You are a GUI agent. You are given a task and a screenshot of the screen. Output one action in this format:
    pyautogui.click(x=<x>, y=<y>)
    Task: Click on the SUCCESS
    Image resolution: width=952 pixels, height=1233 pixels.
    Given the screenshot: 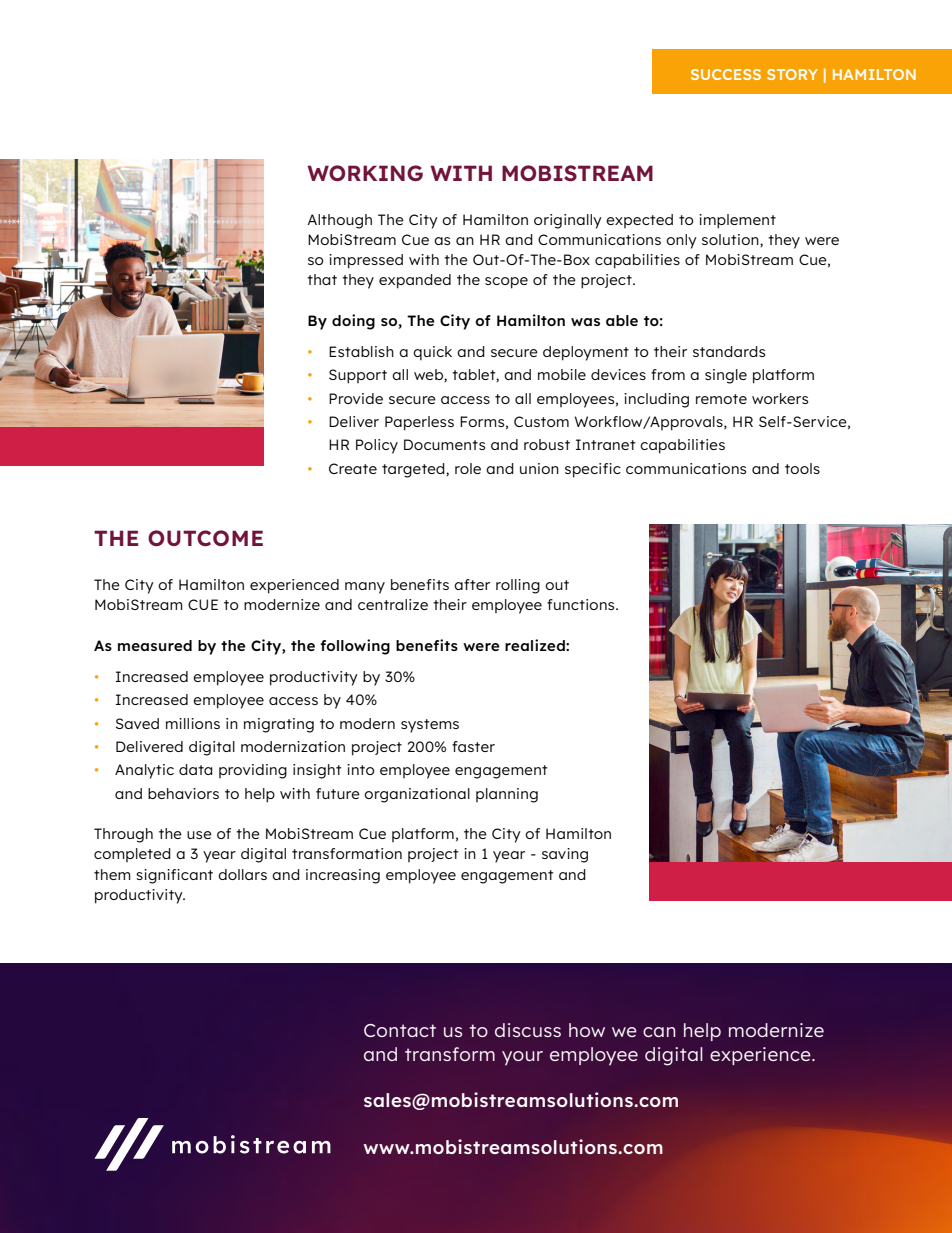 What is the action you would take?
    pyautogui.click(x=726, y=74)
